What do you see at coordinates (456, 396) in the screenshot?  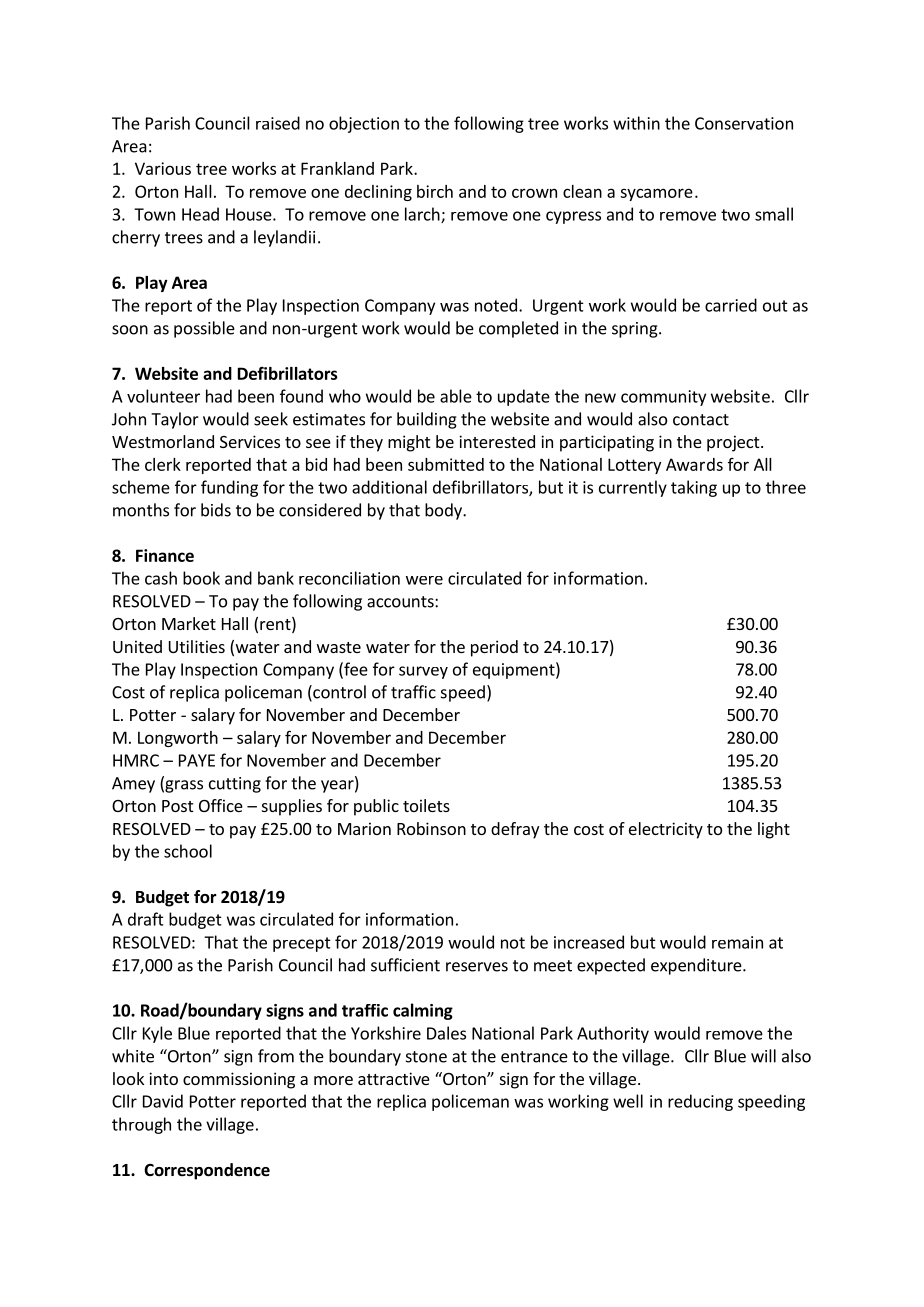 I see `able` at bounding box center [456, 396].
